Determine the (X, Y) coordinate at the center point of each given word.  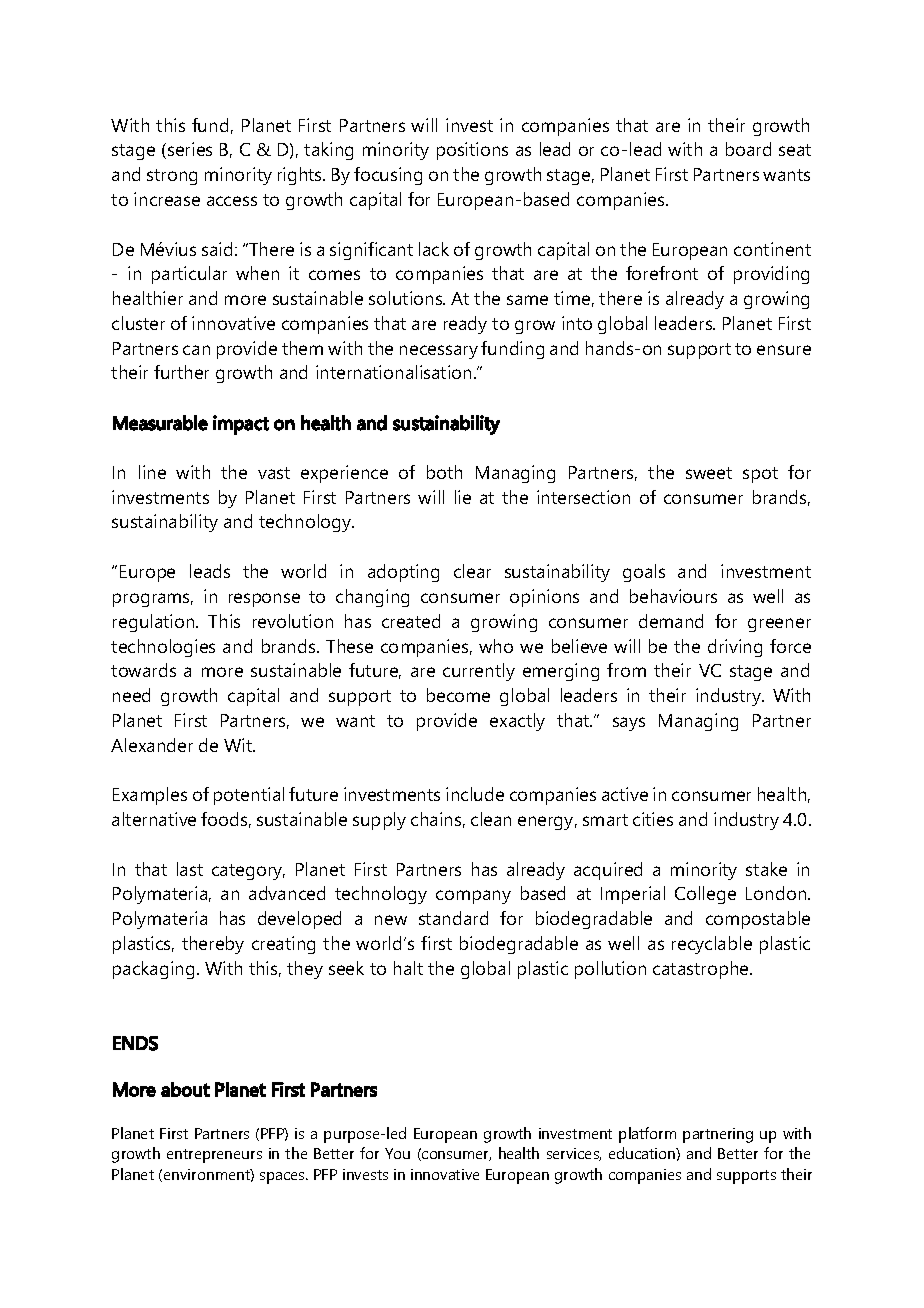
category (248, 872)
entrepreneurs (214, 1156)
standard (453, 918)
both (444, 472)
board (748, 149)
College (705, 895)
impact (241, 425)
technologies (163, 648)
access (232, 201)
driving (735, 648)
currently (479, 672)
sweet (709, 473)
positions (472, 151)
